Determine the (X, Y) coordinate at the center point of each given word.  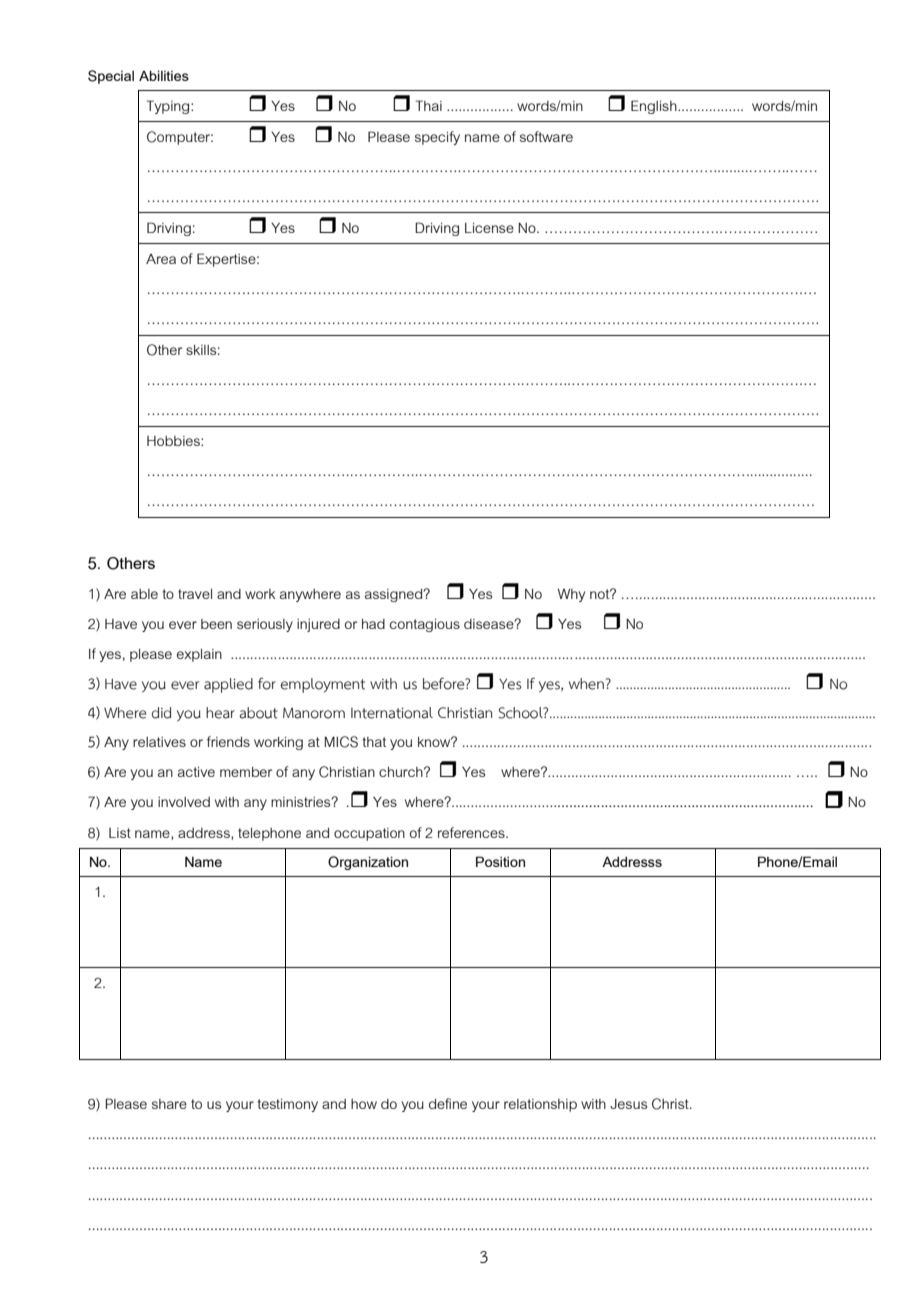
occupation (369, 834)
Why (571, 595)
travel (195, 594)
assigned (394, 595)
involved (184, 802)
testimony (287, 1105)
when (587, 684)
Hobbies (174, 441)
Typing (169, 107)
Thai (429, 105)
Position (500, 861)
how (364, 1104)
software (546, 136)
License (489, 228)
